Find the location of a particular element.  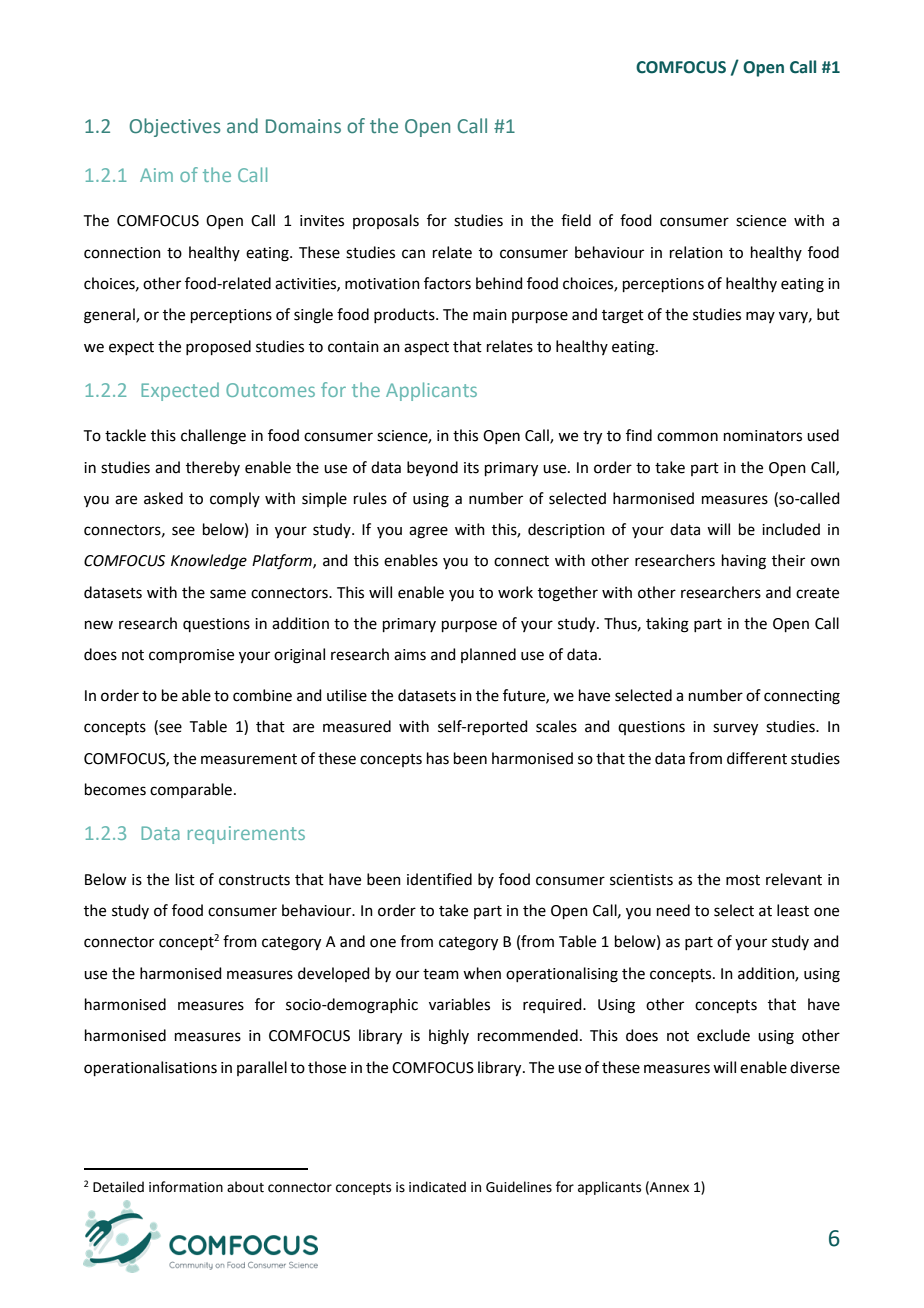

Objectives is located at coordinates (175, 127).
